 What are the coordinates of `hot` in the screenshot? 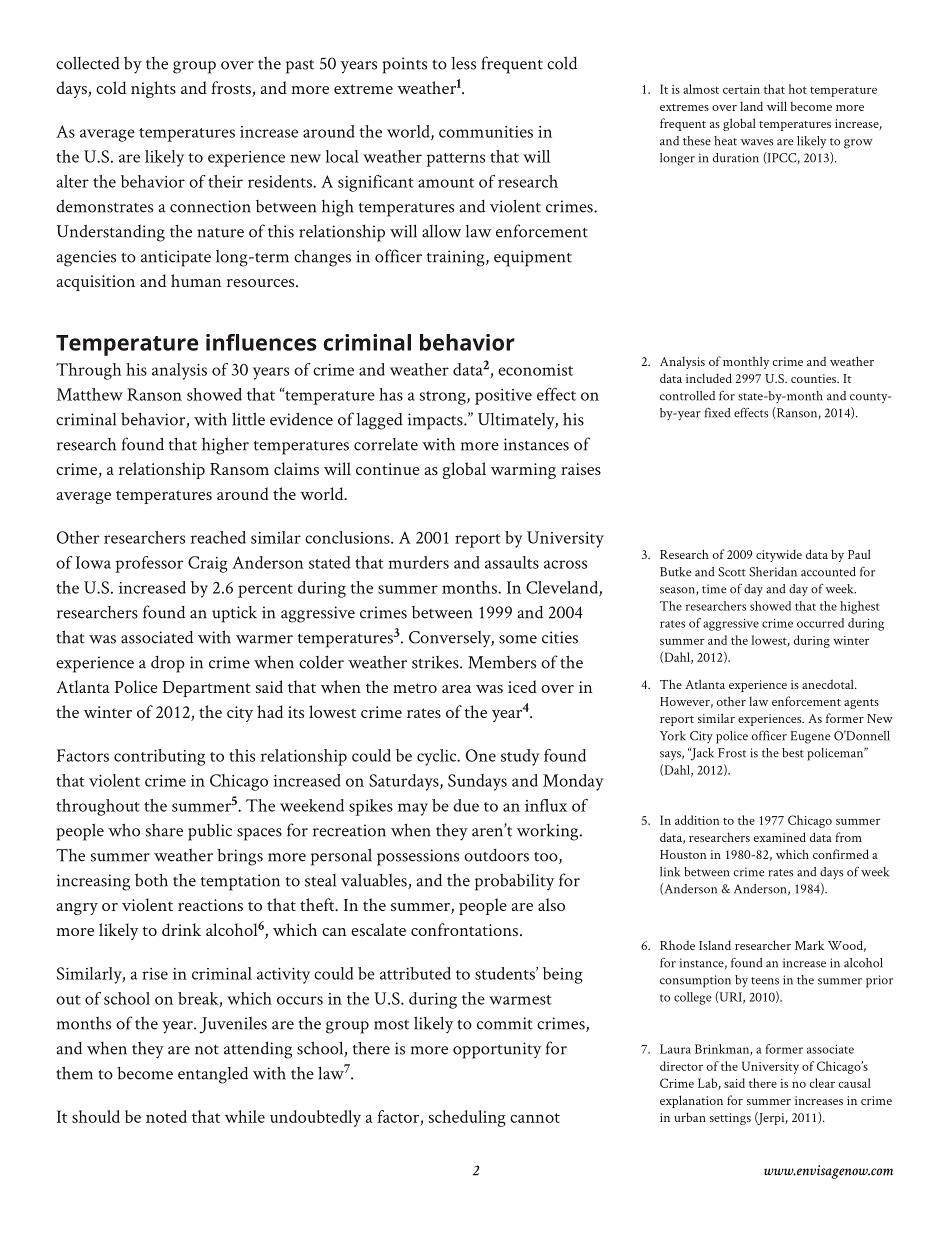 It's located at (798, 89).
